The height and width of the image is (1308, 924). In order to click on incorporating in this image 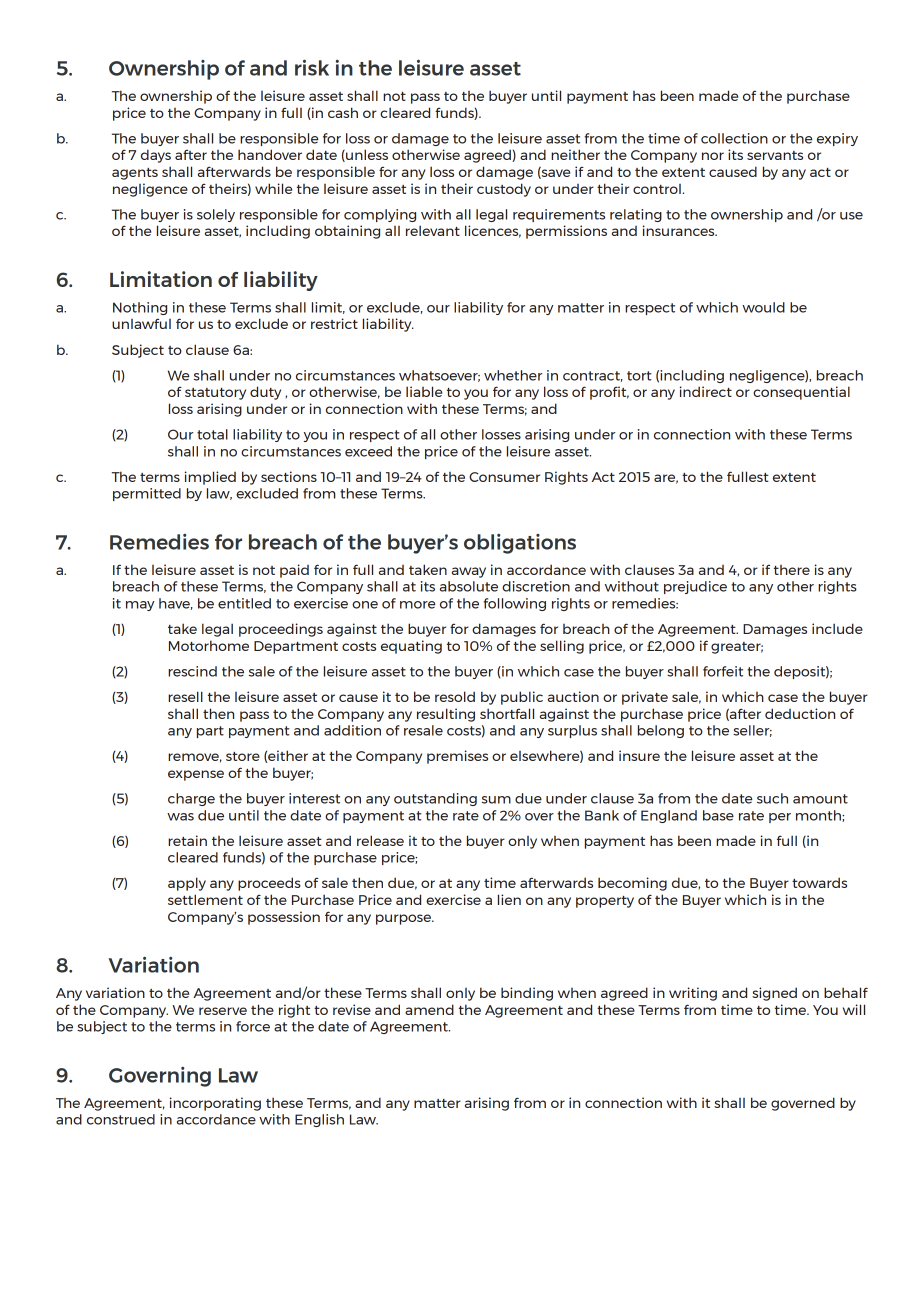, I will do `click(215, 1104)`.
